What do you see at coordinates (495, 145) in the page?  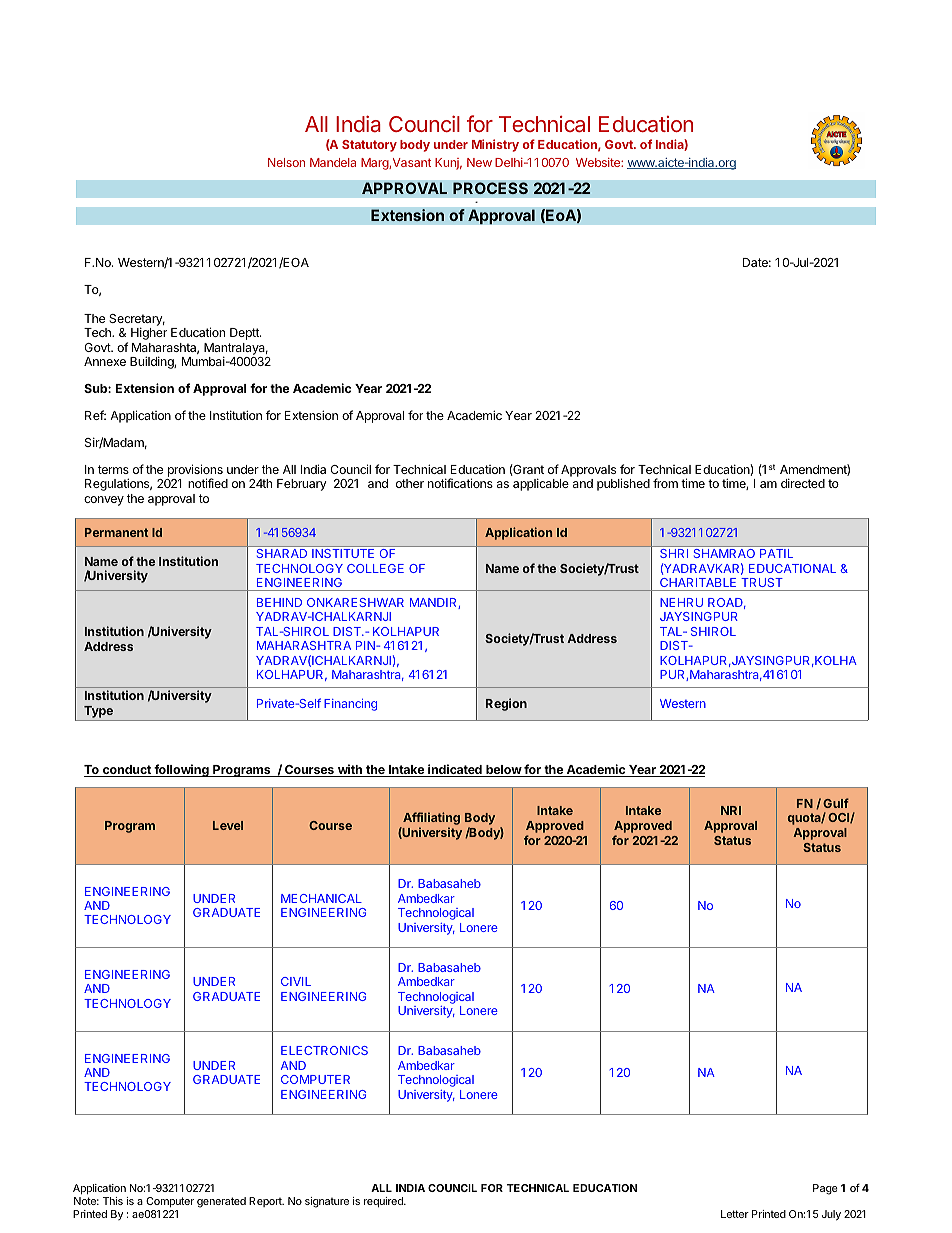 I see `Ministry` at bounding box center [495, 145].
